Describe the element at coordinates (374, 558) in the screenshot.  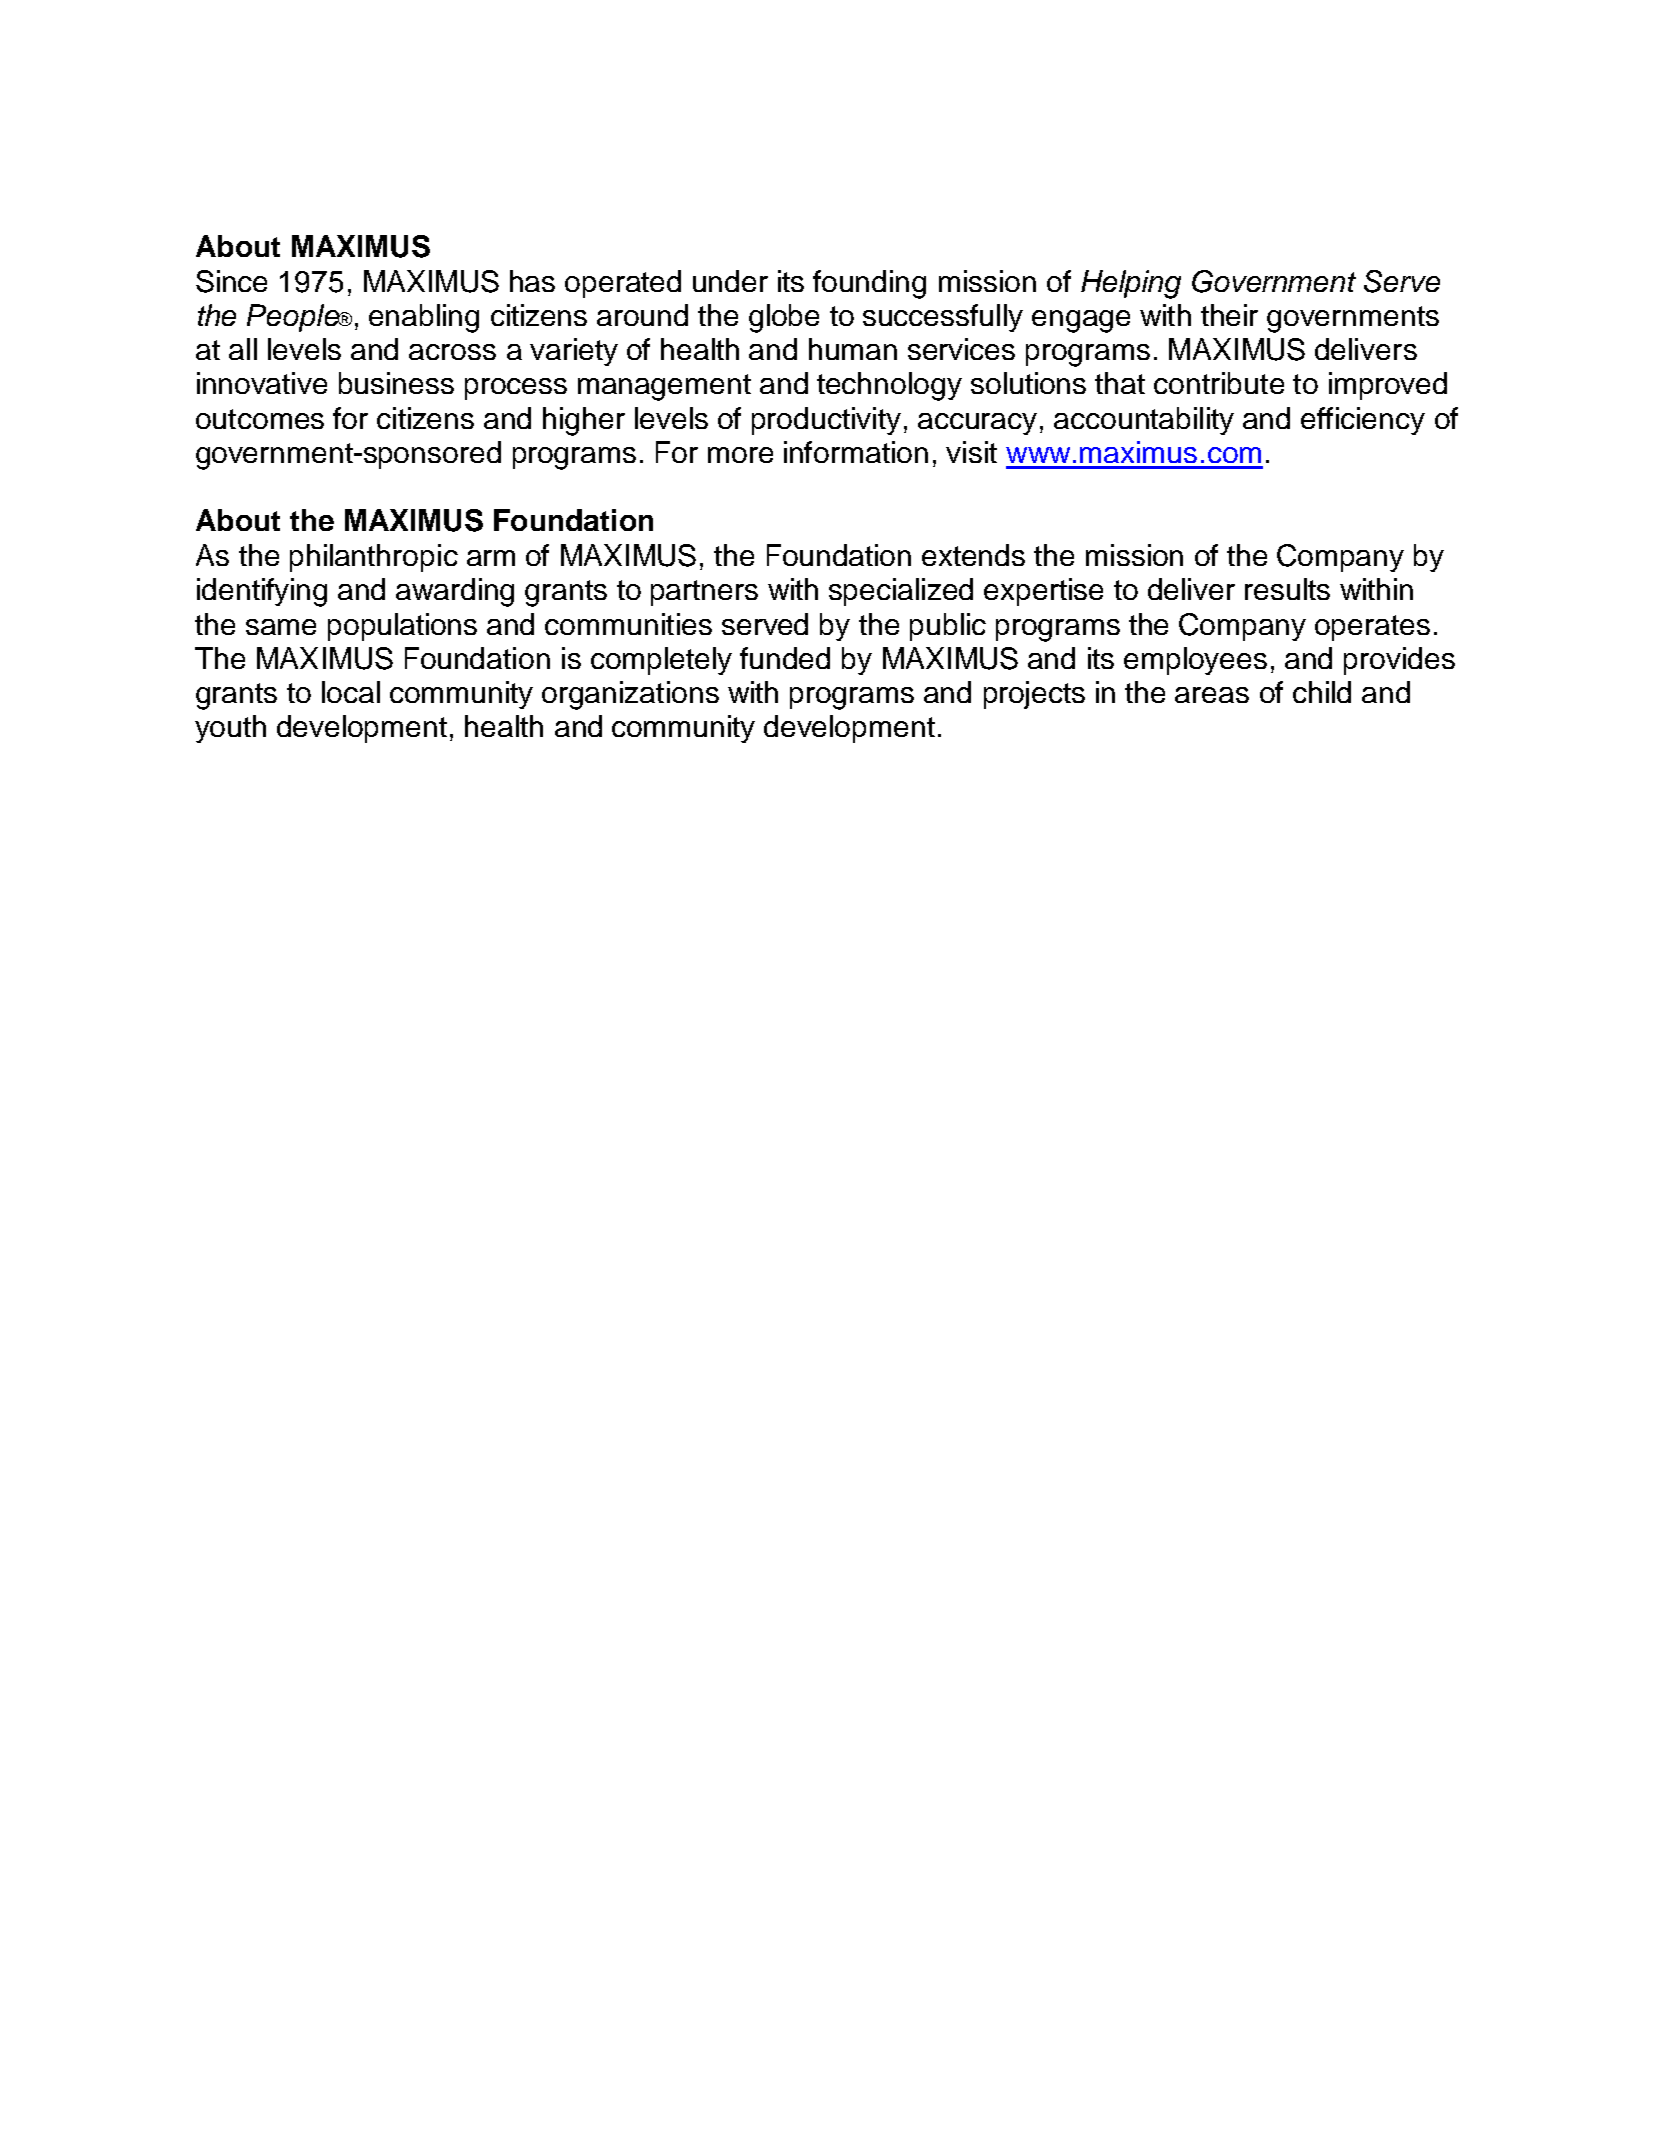
I see `philanthropic` at that location.
